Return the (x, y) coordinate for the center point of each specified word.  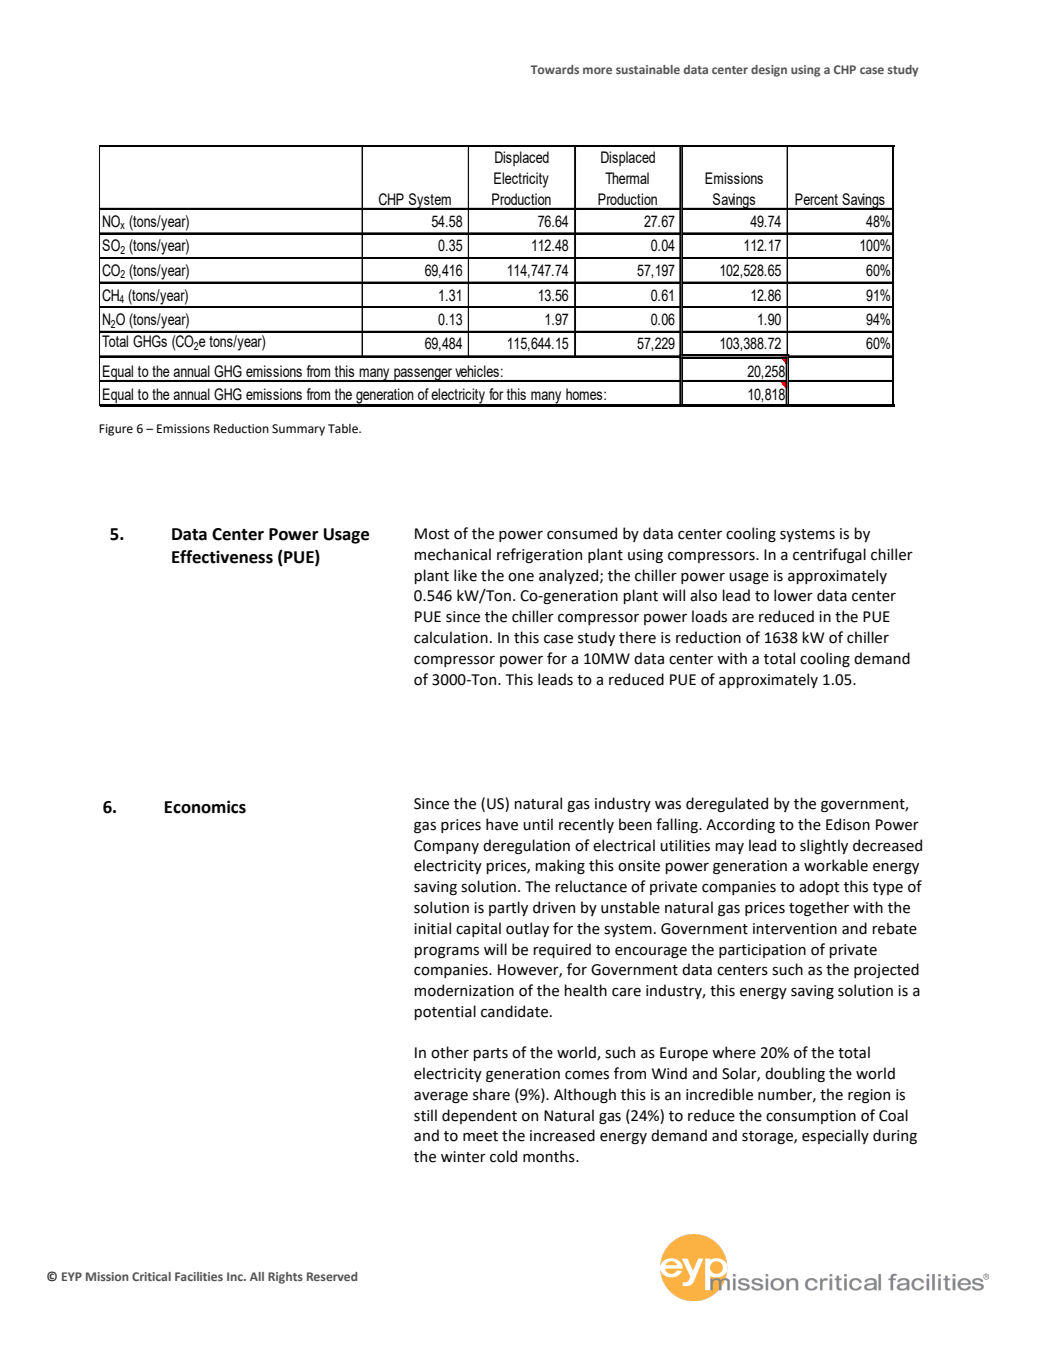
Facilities (199, 1276)
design (769, 71)
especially (835, 1136)
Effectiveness (222, 557)
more (597, 70)
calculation (451, 637)
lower (793, 595)
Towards (554, 69)
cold (503, 1156)
